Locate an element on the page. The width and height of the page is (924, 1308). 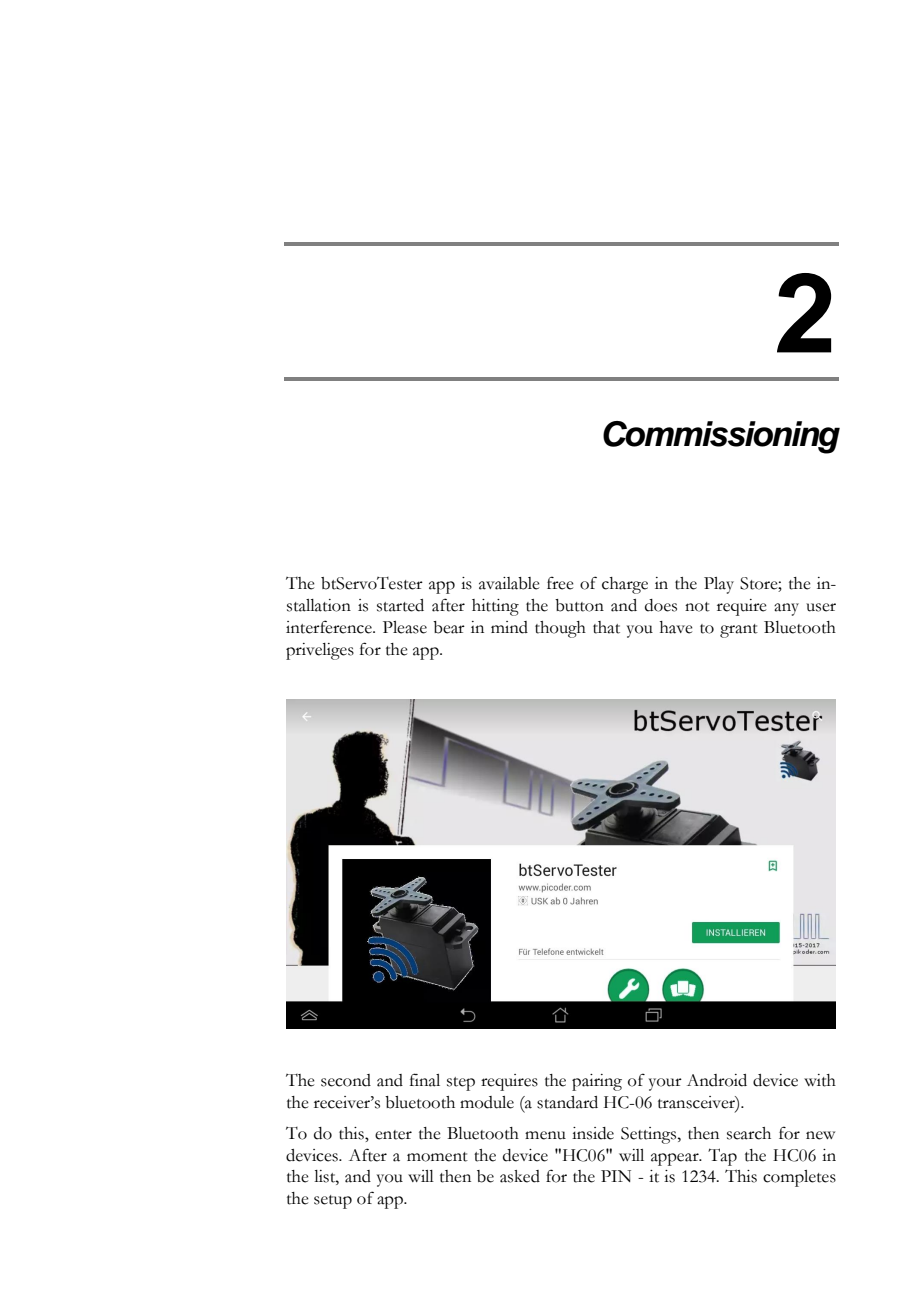
though is located at coordinates (560, 629).
